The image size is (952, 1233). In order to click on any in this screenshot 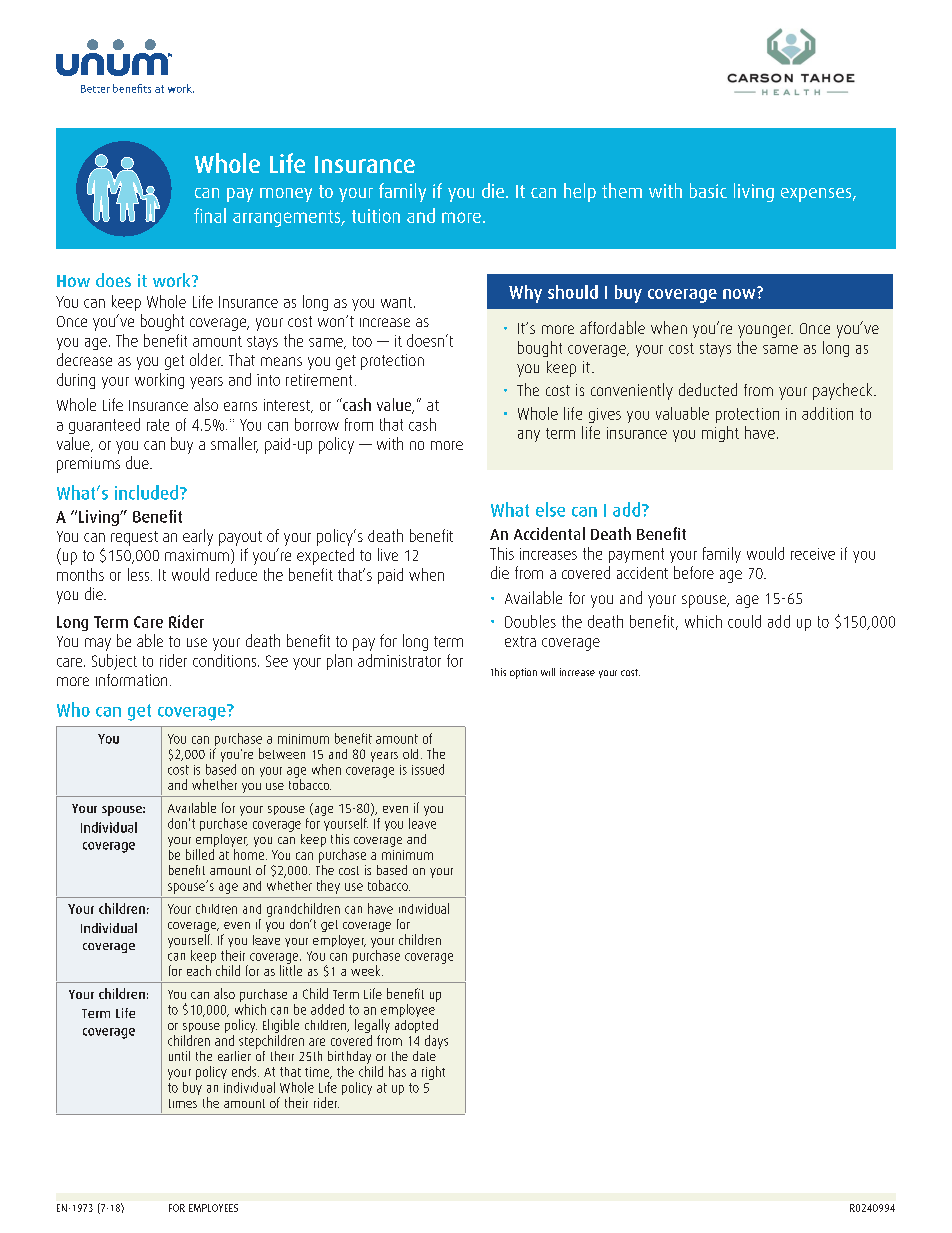, I will do `click(529, 436)`.
